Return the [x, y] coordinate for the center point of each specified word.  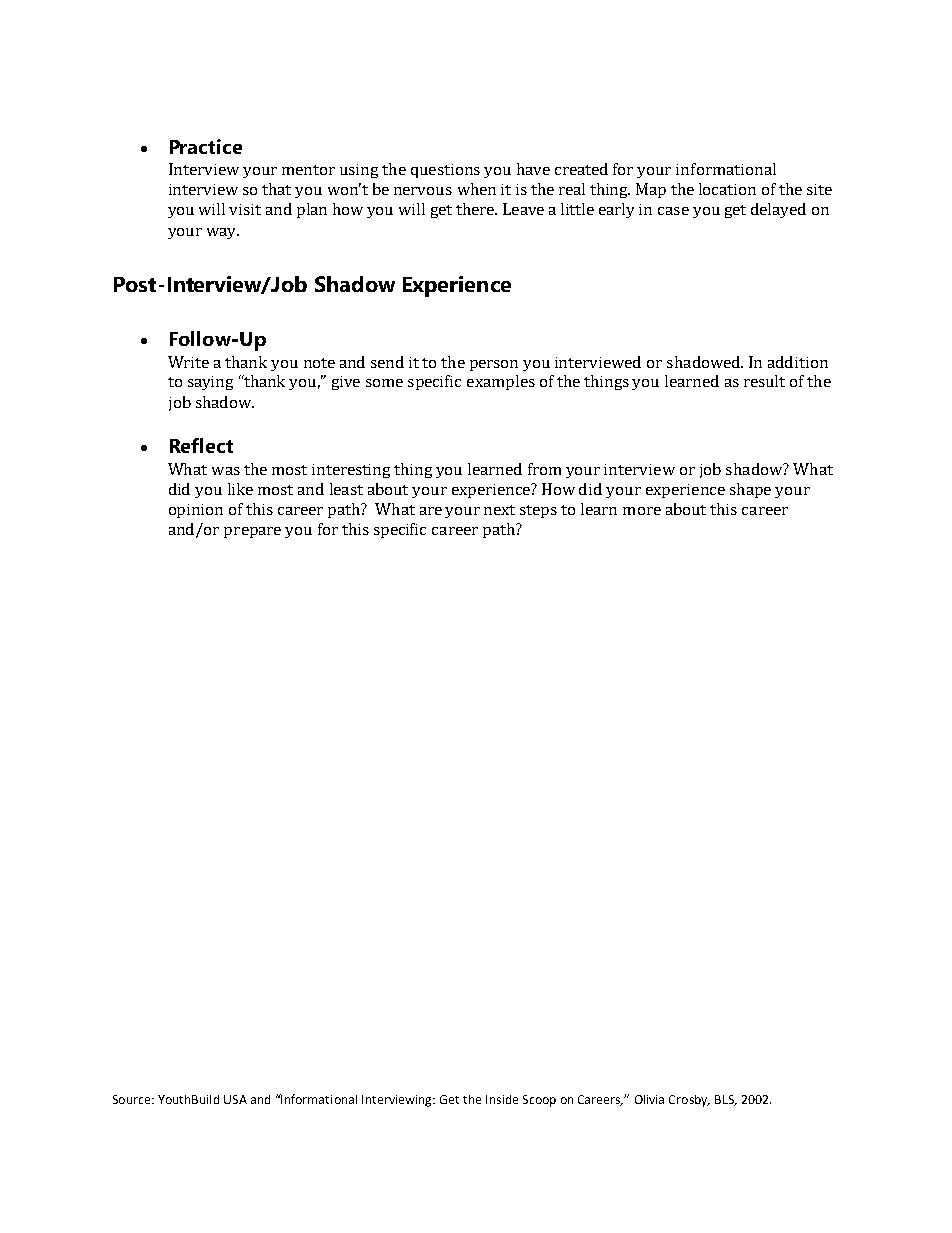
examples [501, 382]
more [642, 511]
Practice [206, 146]
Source [133, 1099]
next [499, 510]
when [477, 189]
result [764, 381]
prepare [252, 532]
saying [210, 383]
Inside [502, 1099]
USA [235, 1099]
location [727, 189]
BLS [725, 1100]
